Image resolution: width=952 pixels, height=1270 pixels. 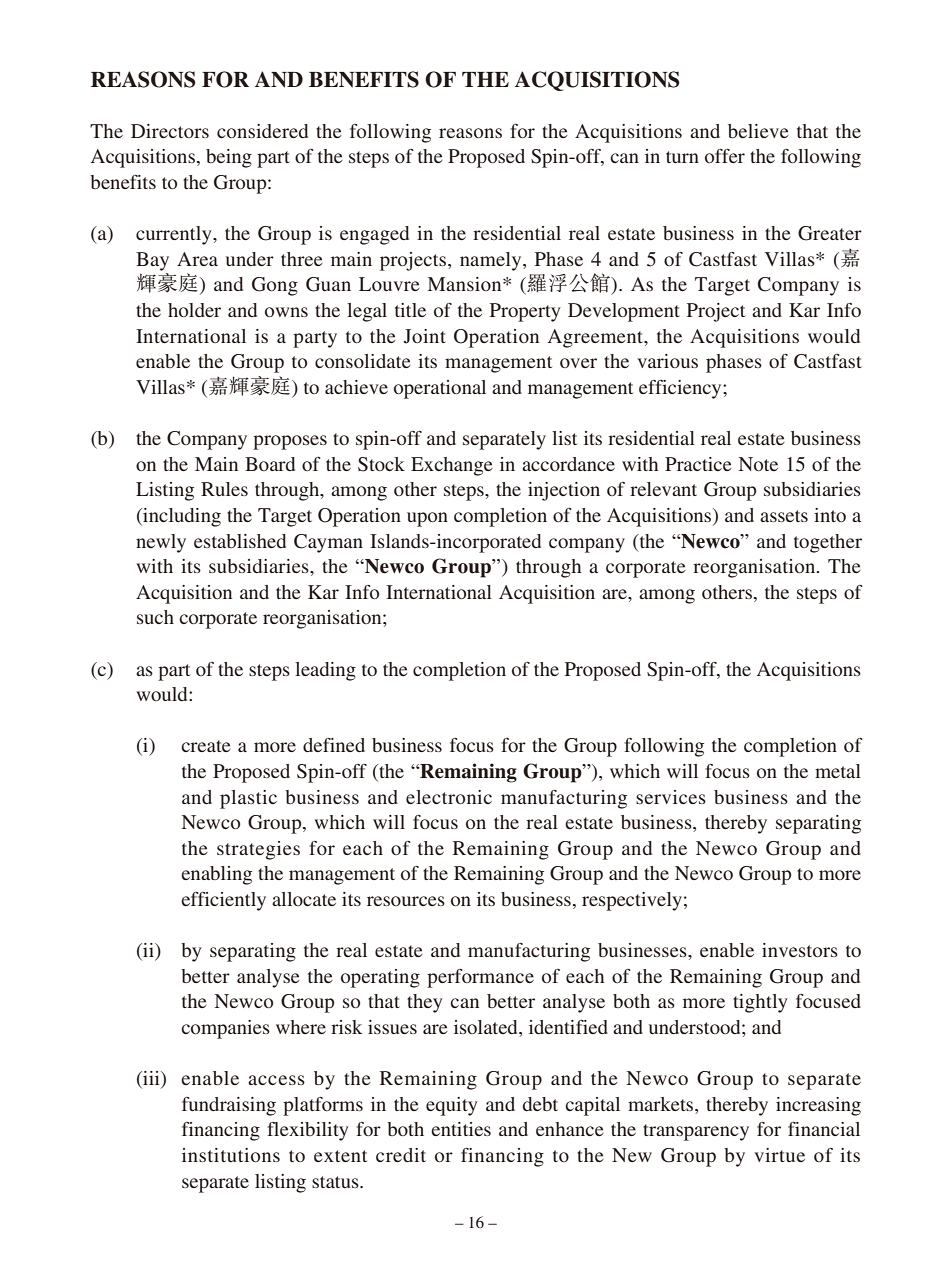 I want to click on established, so click(x=240, y=541).
